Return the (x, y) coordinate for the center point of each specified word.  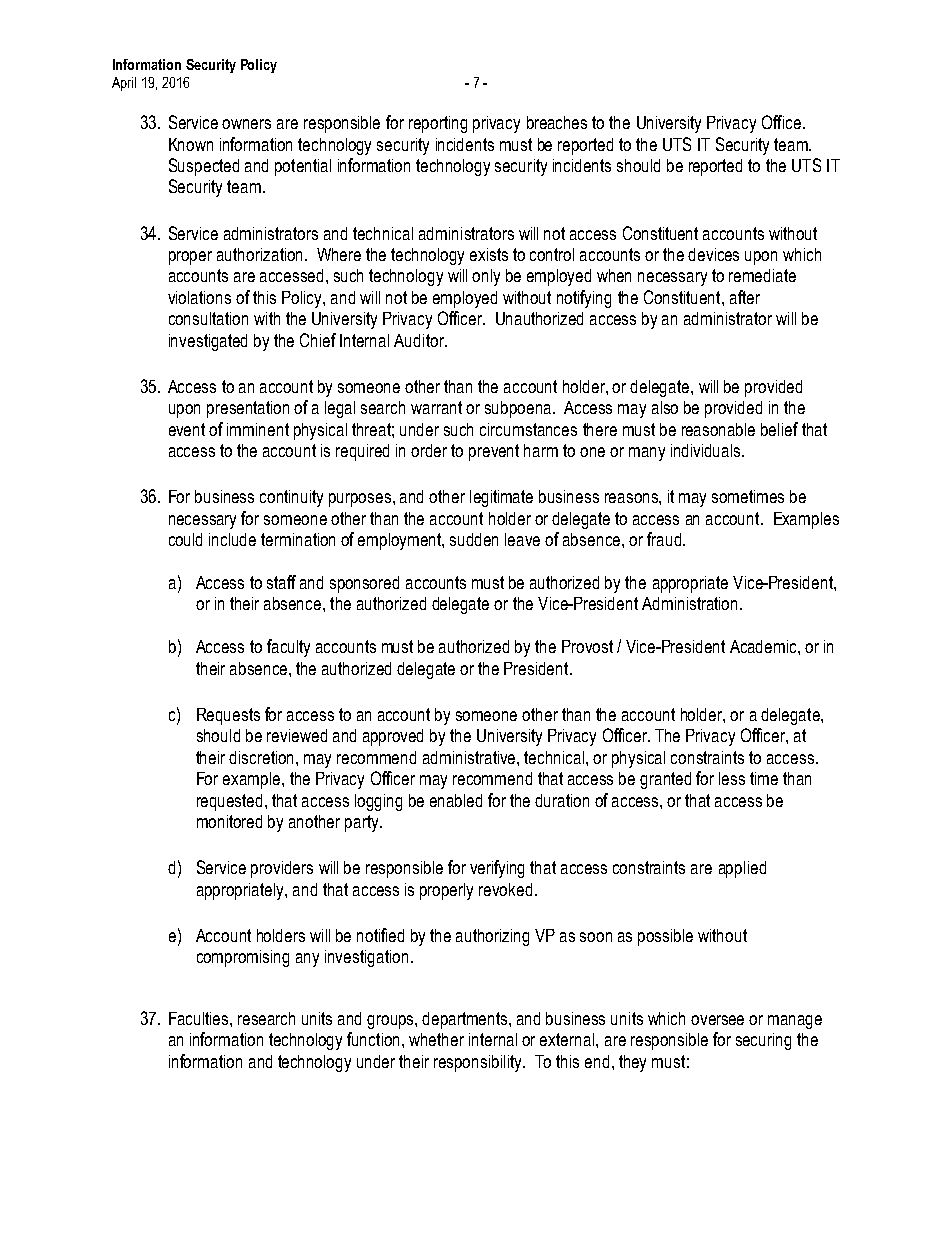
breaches (557, 122)
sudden (474, 539)
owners (246, 124)
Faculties (200, 1018)
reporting (438, 124)
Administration (689, 603)
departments (466, 1020)
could (185, 539)
